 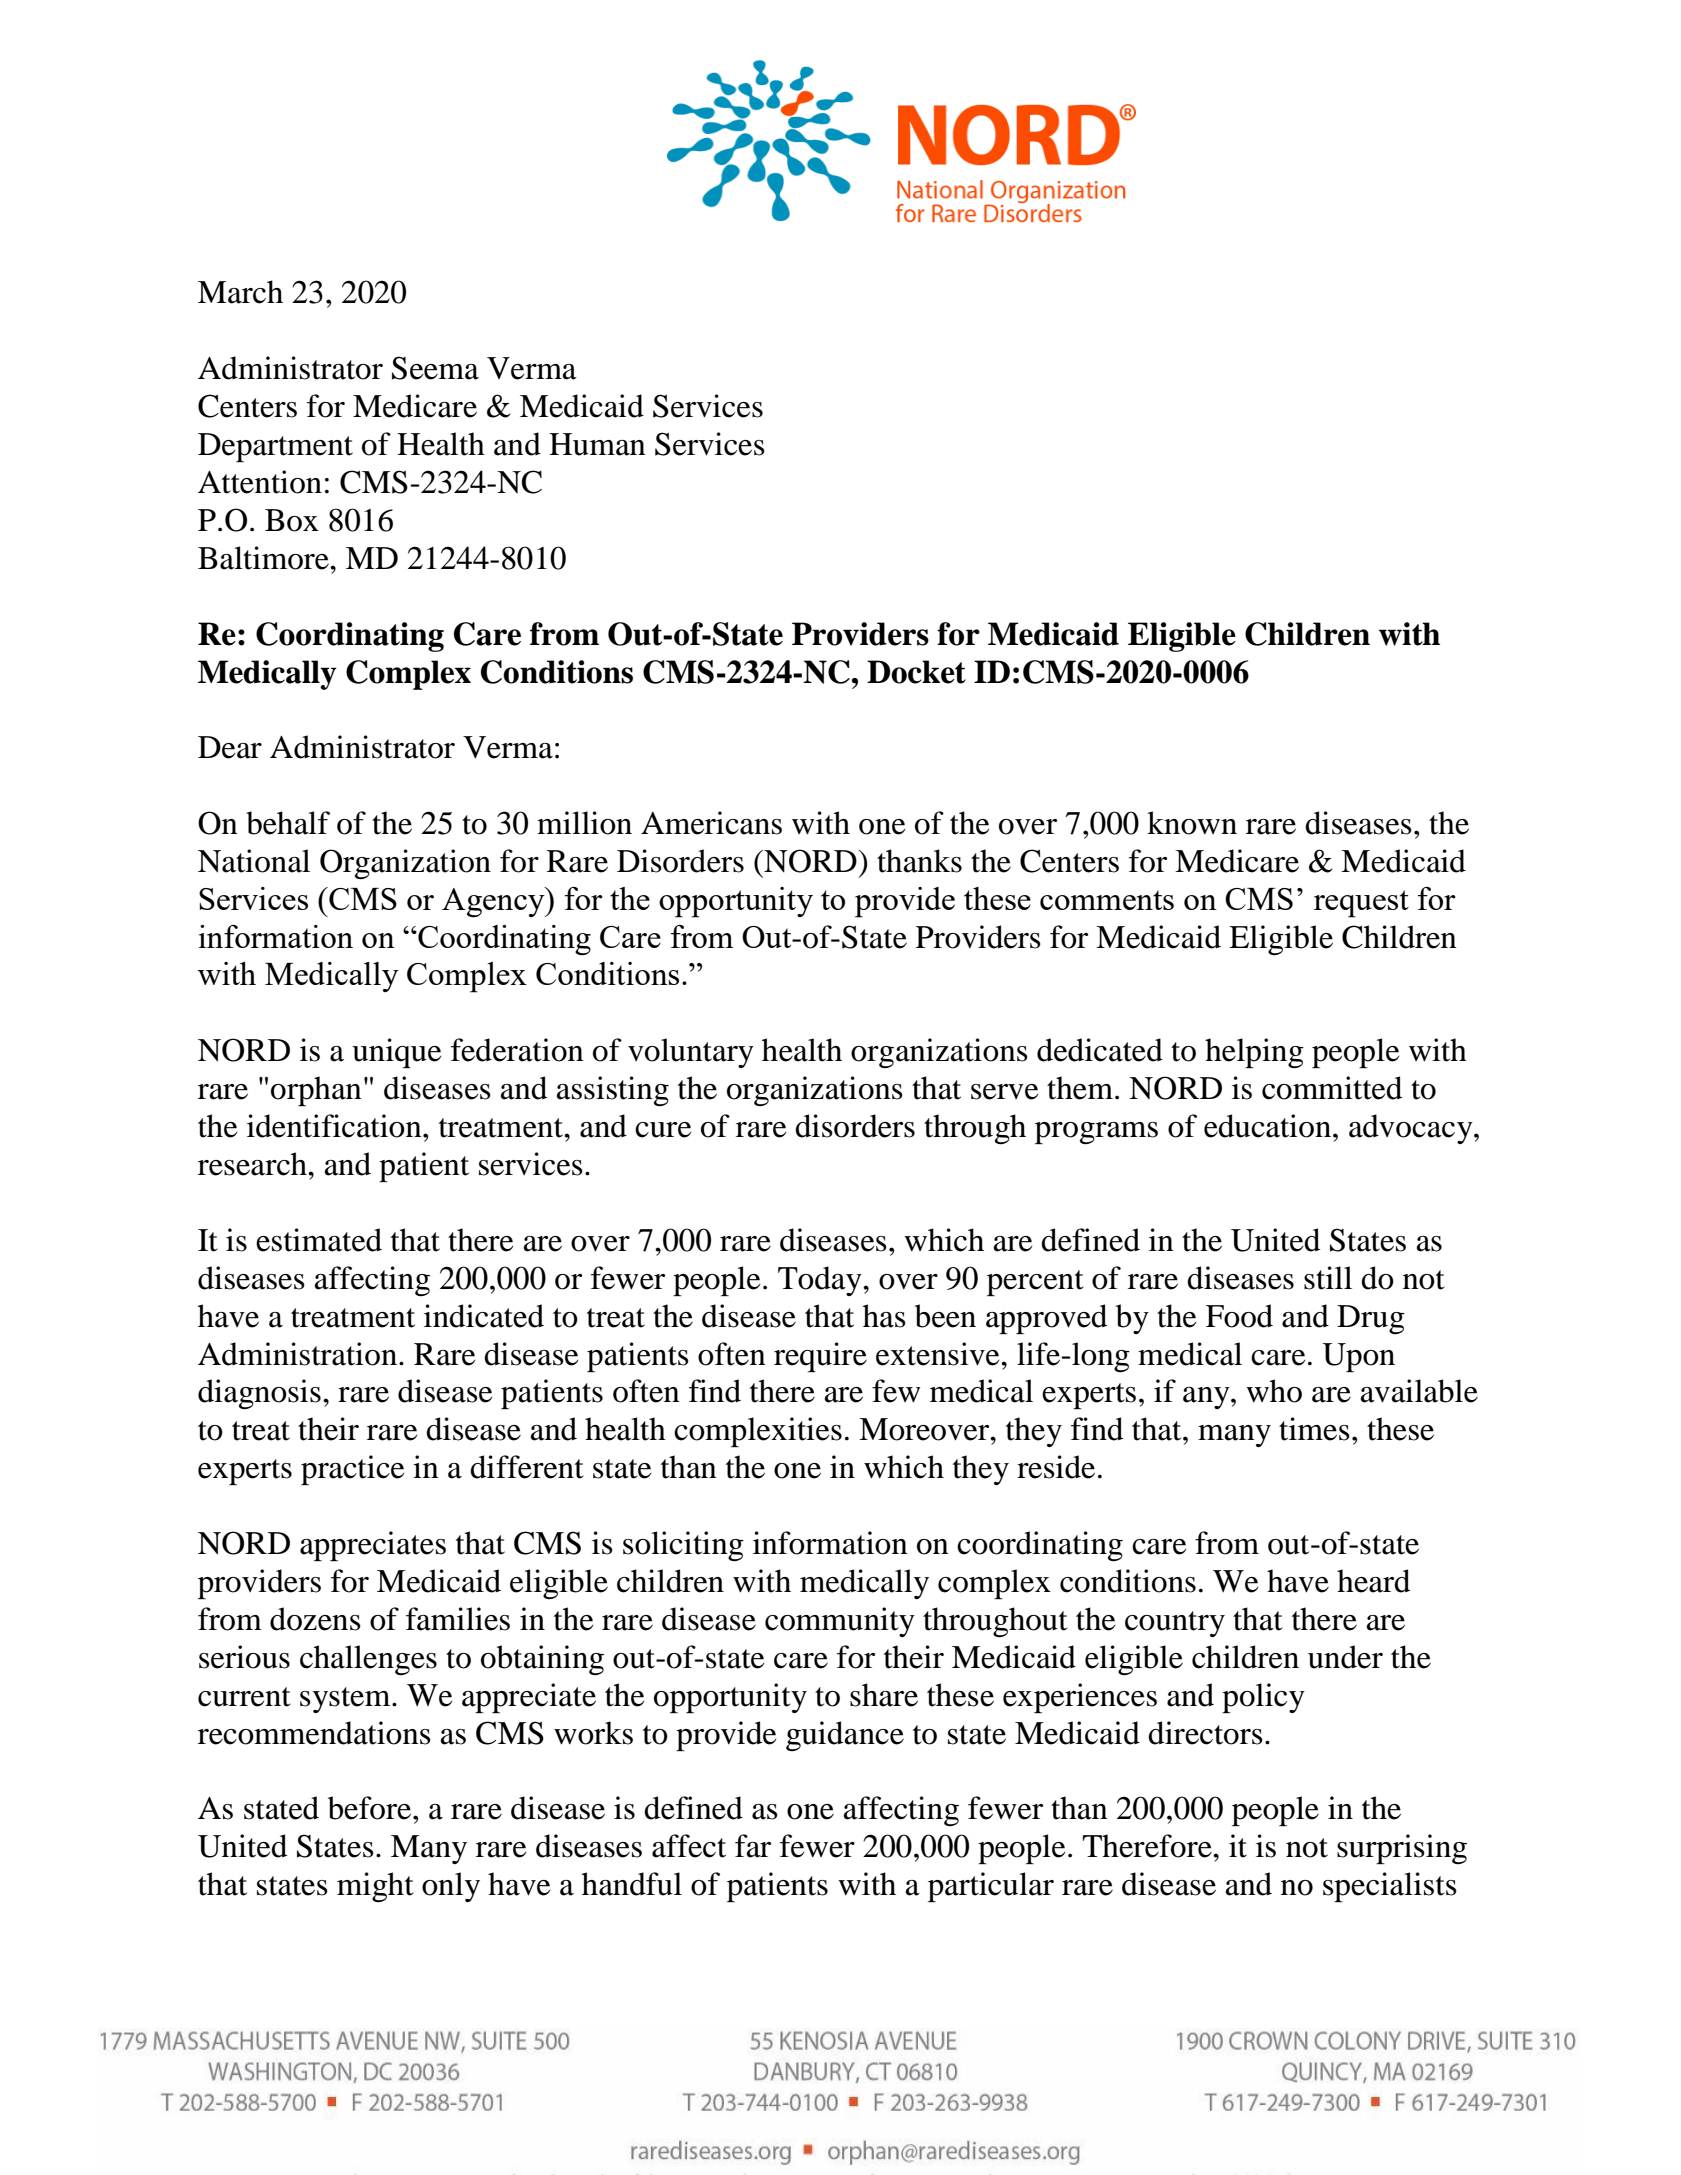 I want to click on Docket, so click(x=916, y=672).
